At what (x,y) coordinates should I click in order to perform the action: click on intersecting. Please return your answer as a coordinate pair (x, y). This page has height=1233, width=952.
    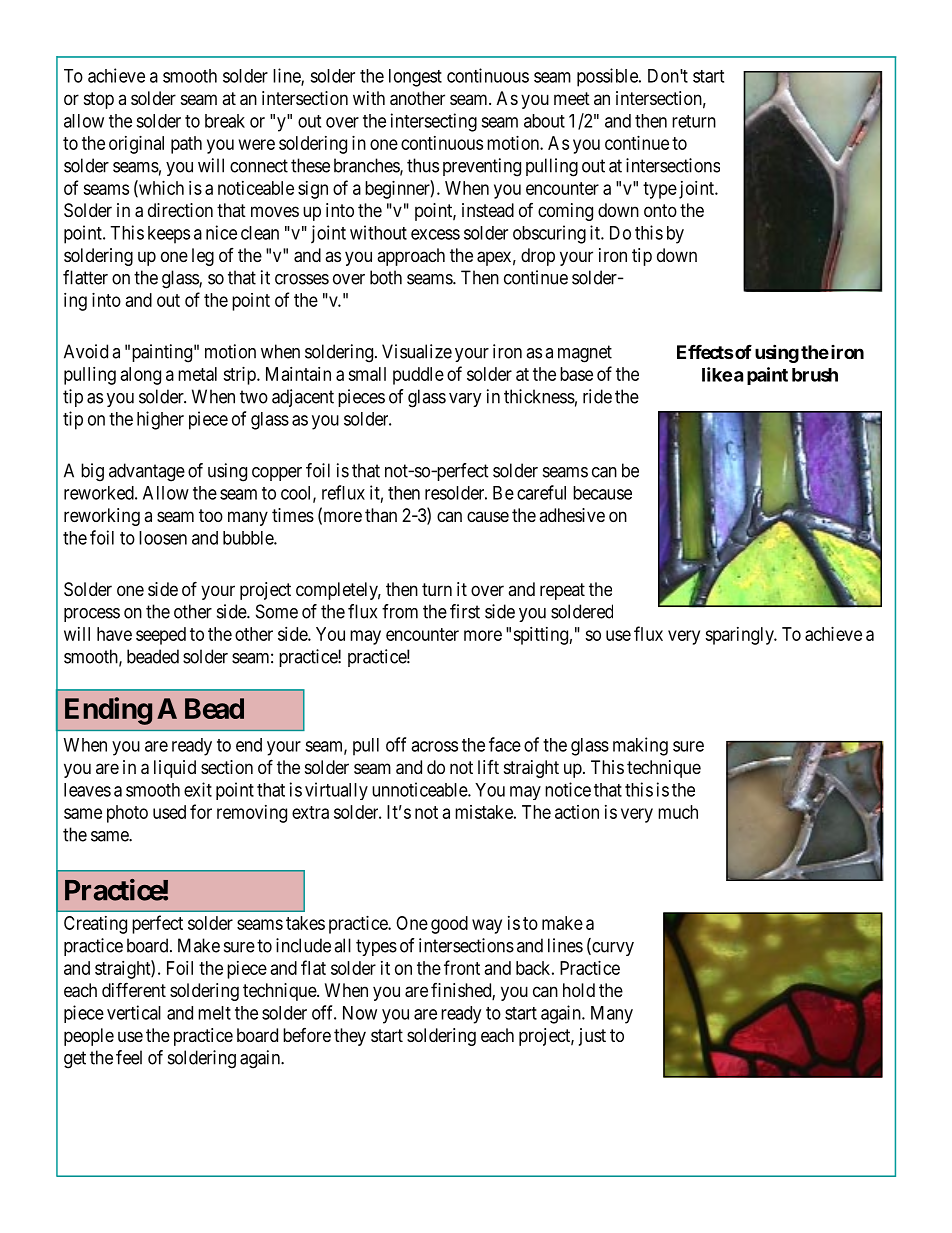
    Looking at the image, I should click on (434, 122).
